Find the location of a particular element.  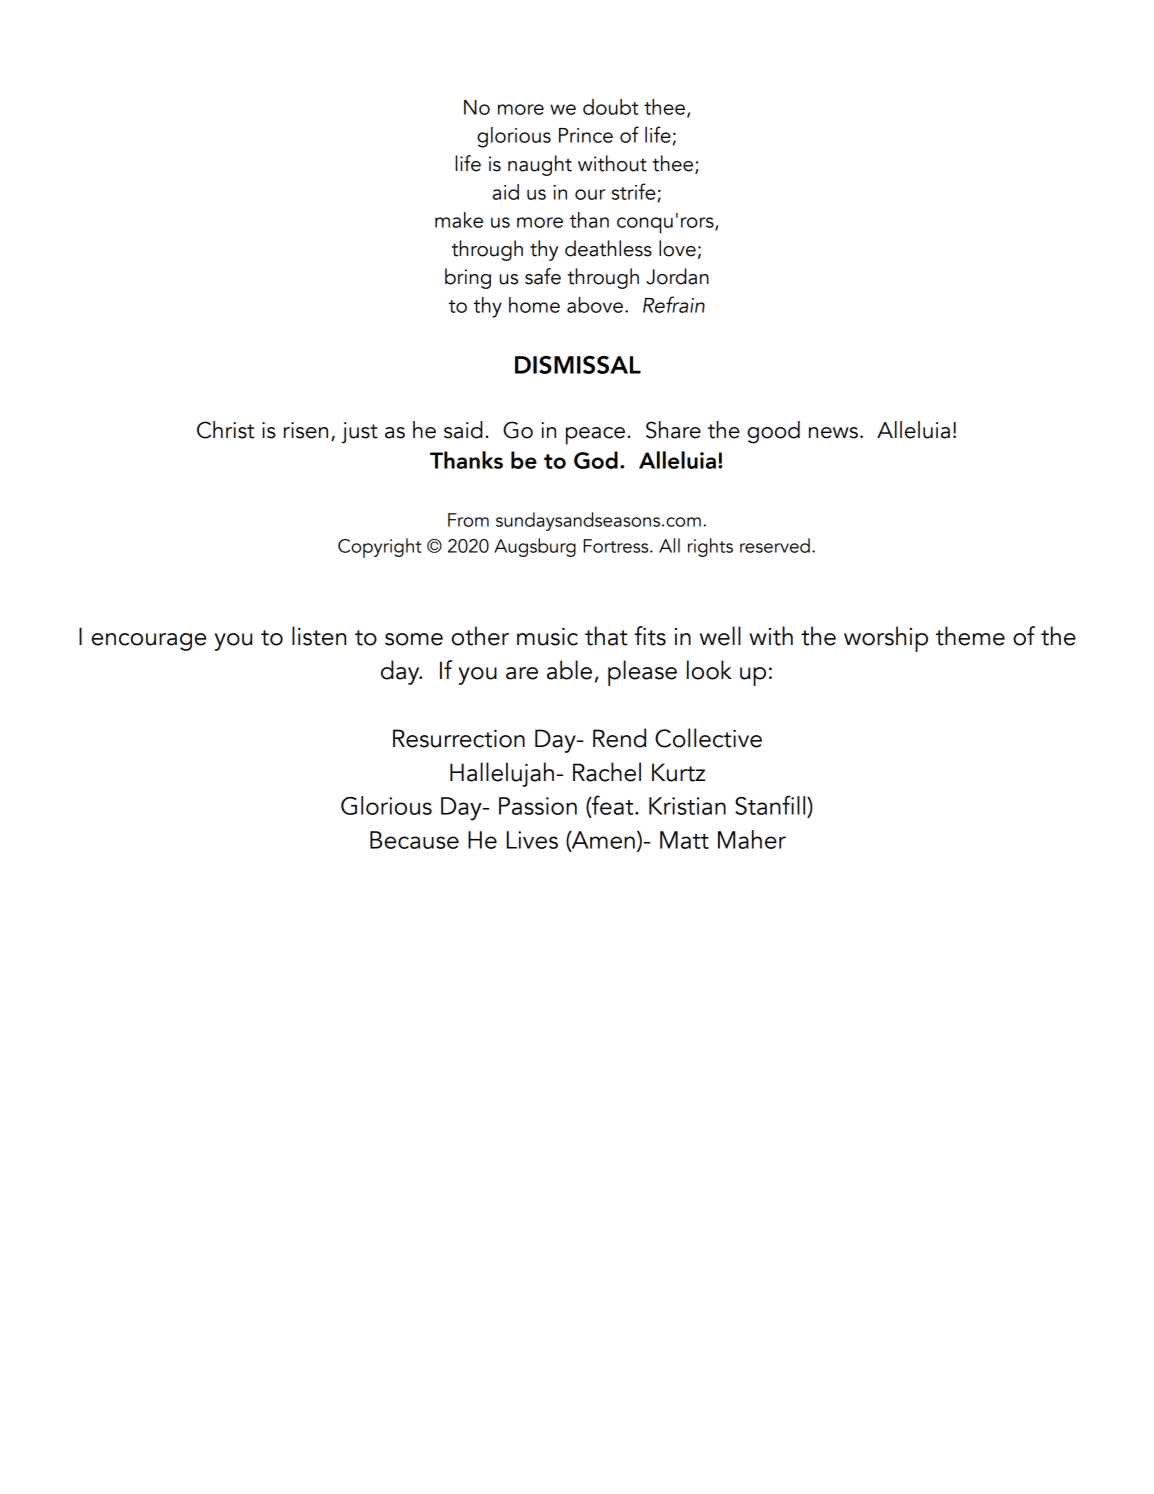

Lives is located at coordinates (532, 840).
